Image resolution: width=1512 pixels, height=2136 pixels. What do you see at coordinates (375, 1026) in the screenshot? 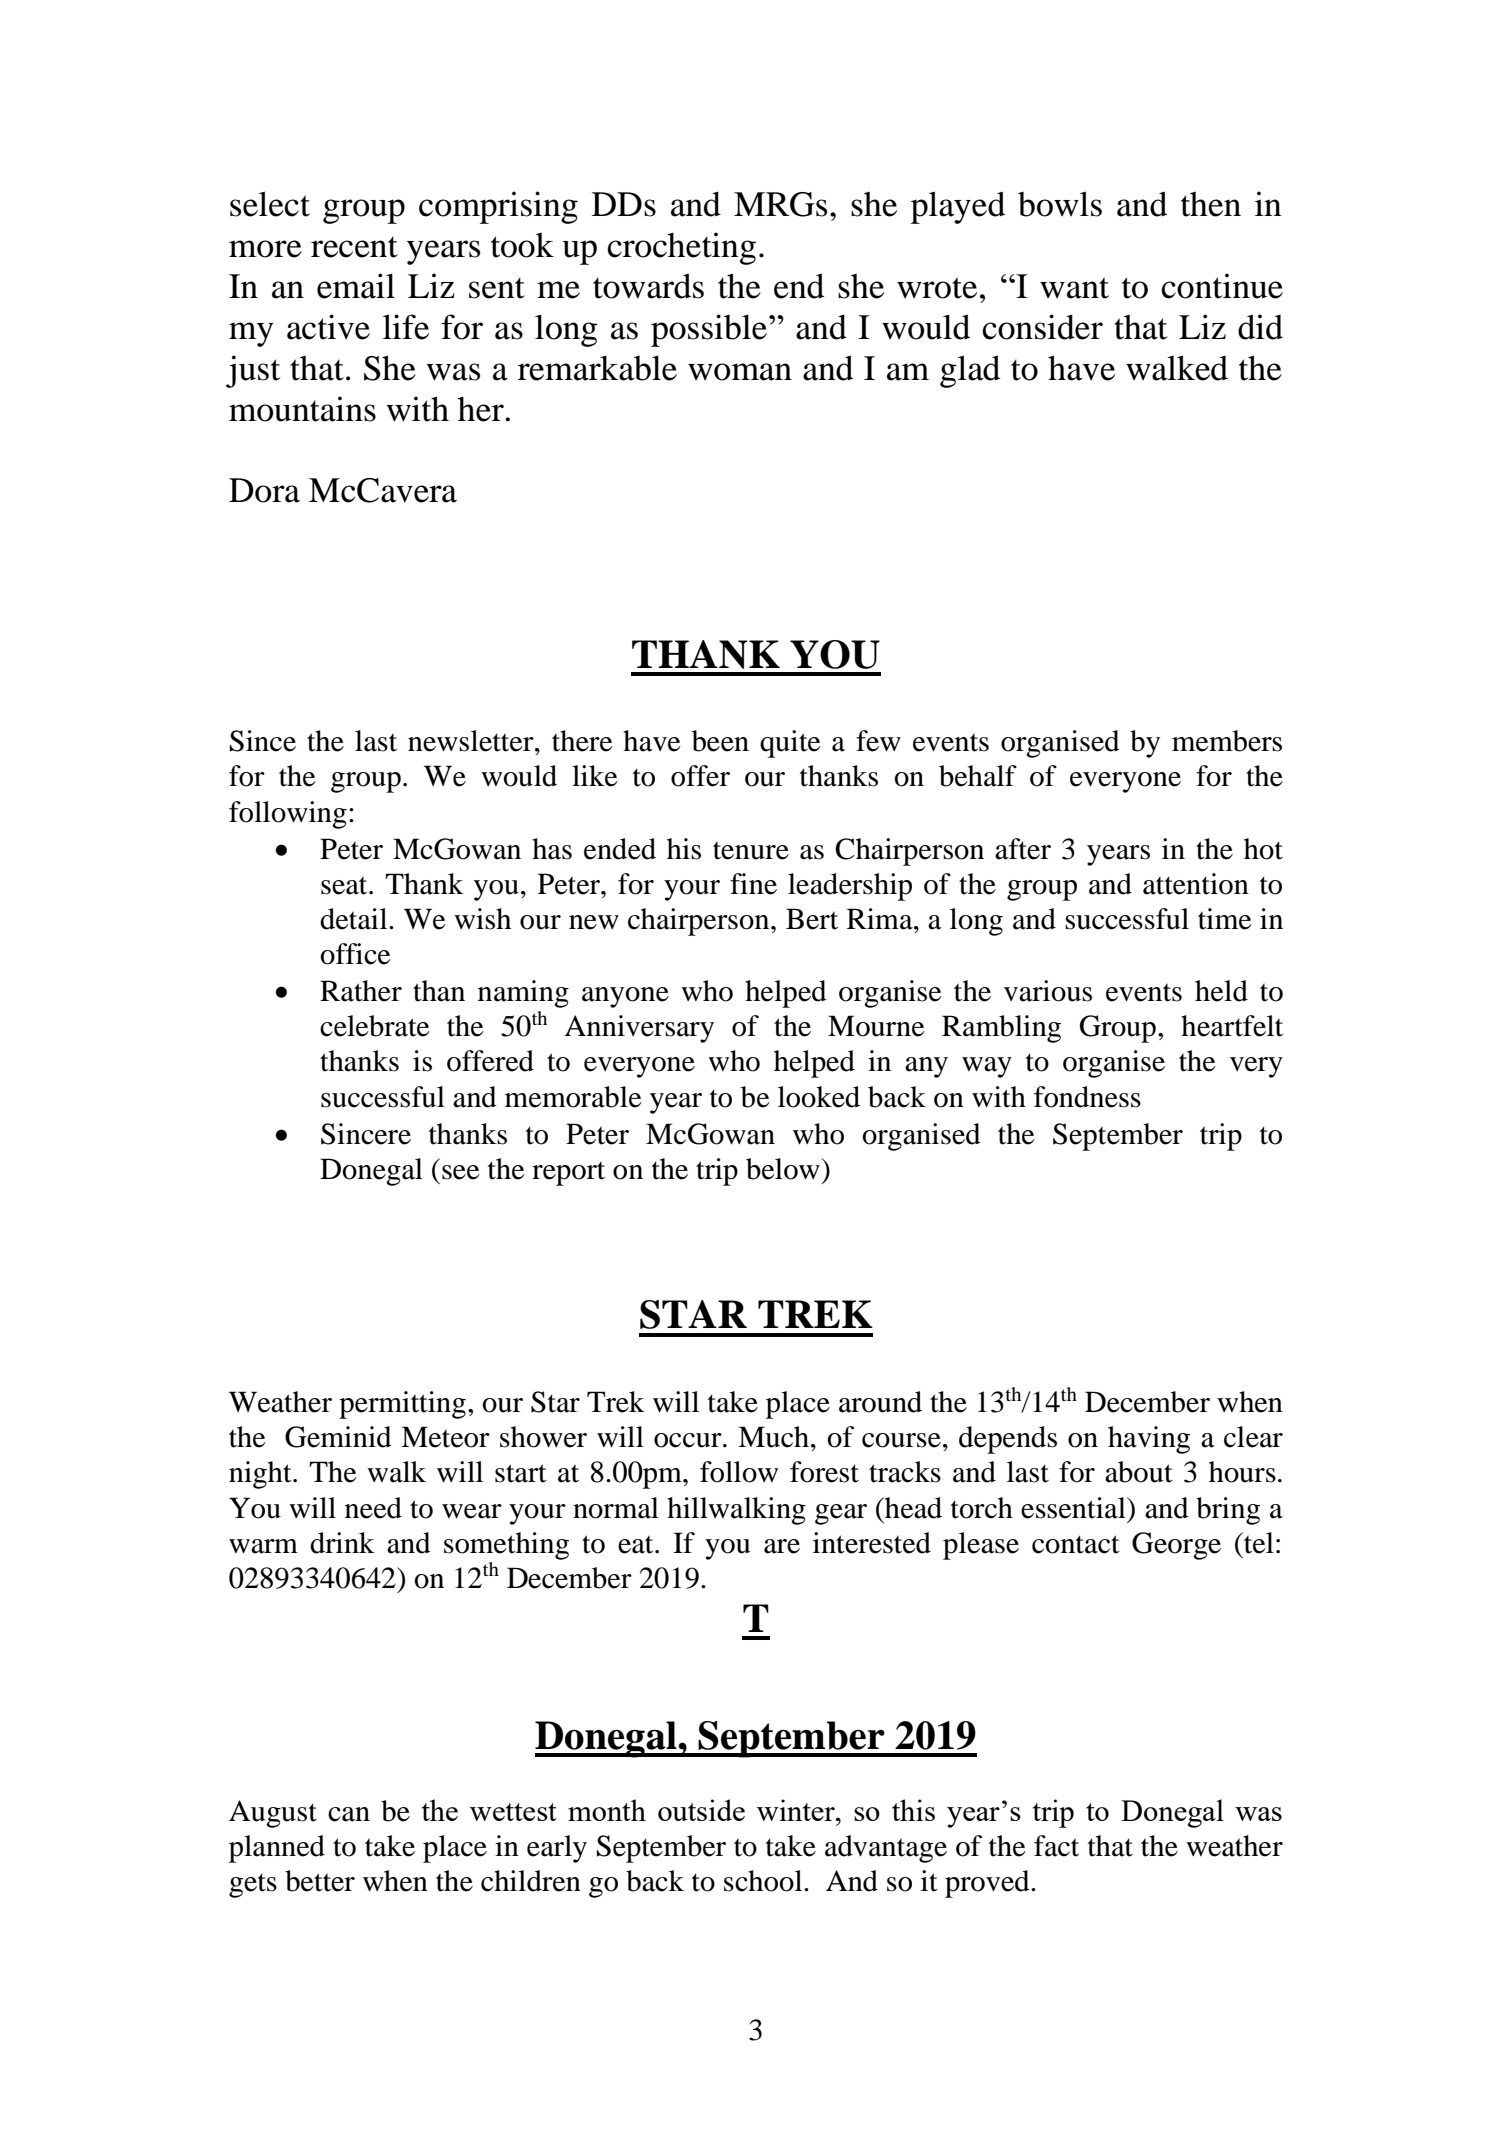
I see `celebrate` at bounding box center [375, 1026].
